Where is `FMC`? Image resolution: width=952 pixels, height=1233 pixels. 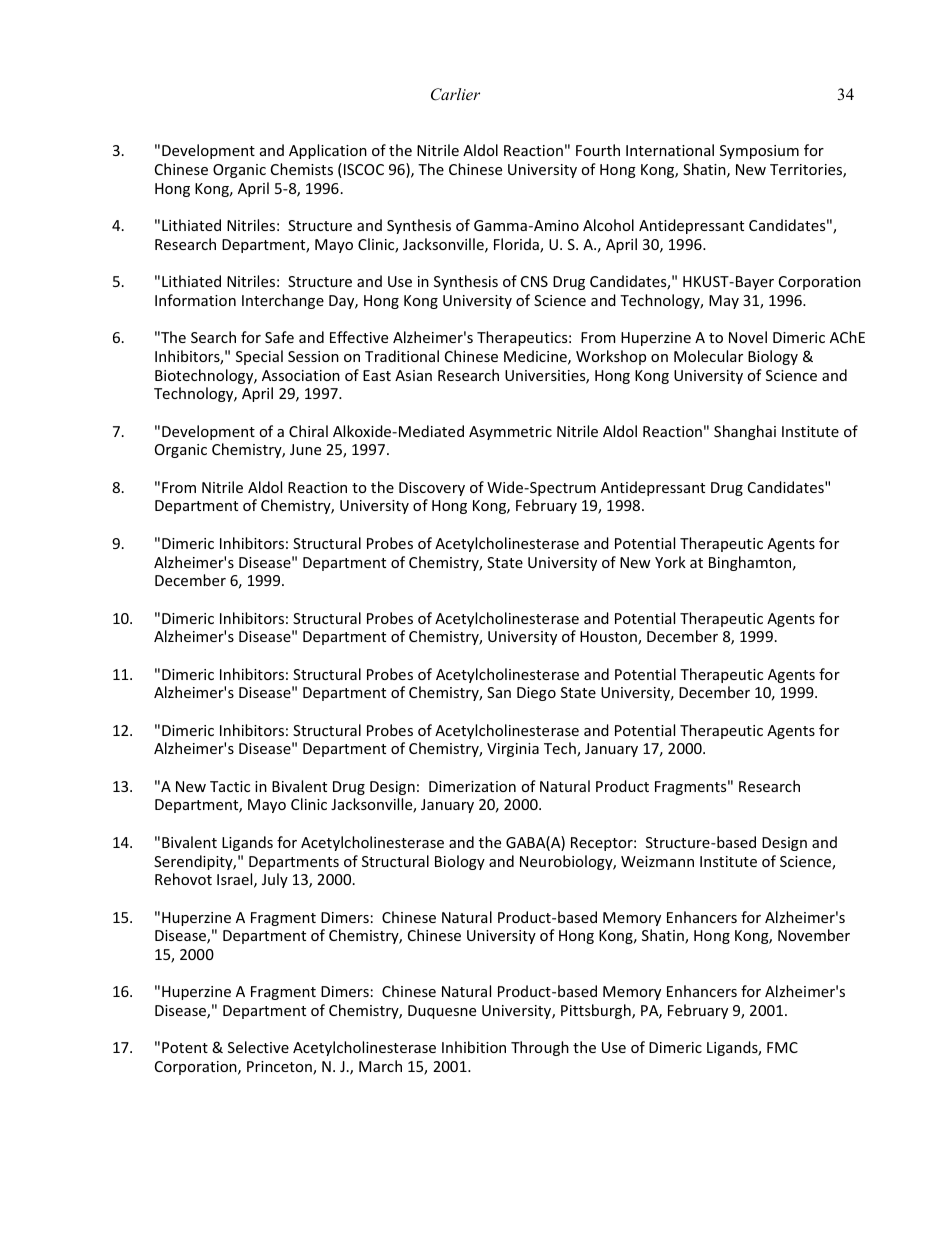
FMC is located at coordinates (782, 1047).
